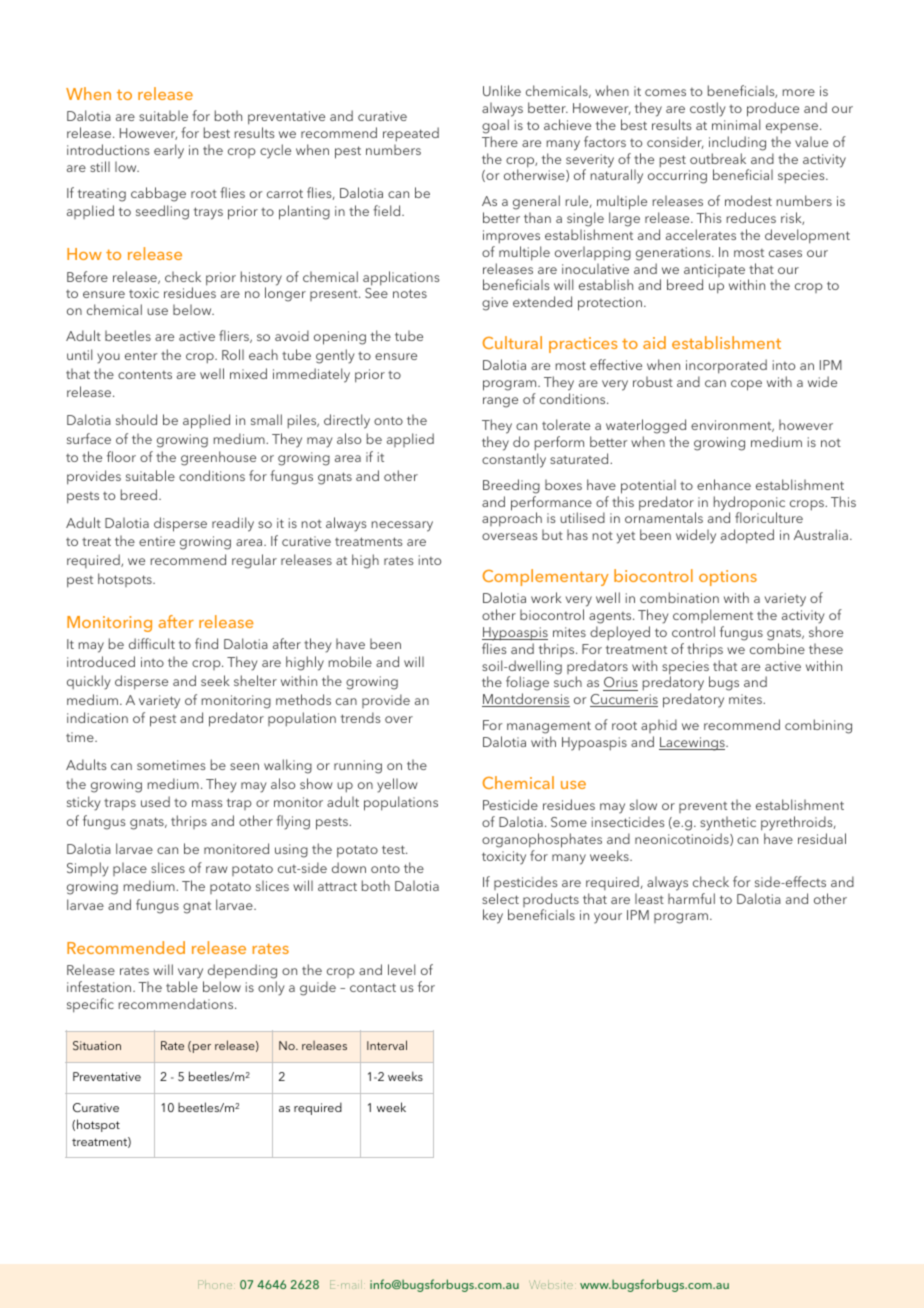  I want to click on goal, so click(495, 126).
